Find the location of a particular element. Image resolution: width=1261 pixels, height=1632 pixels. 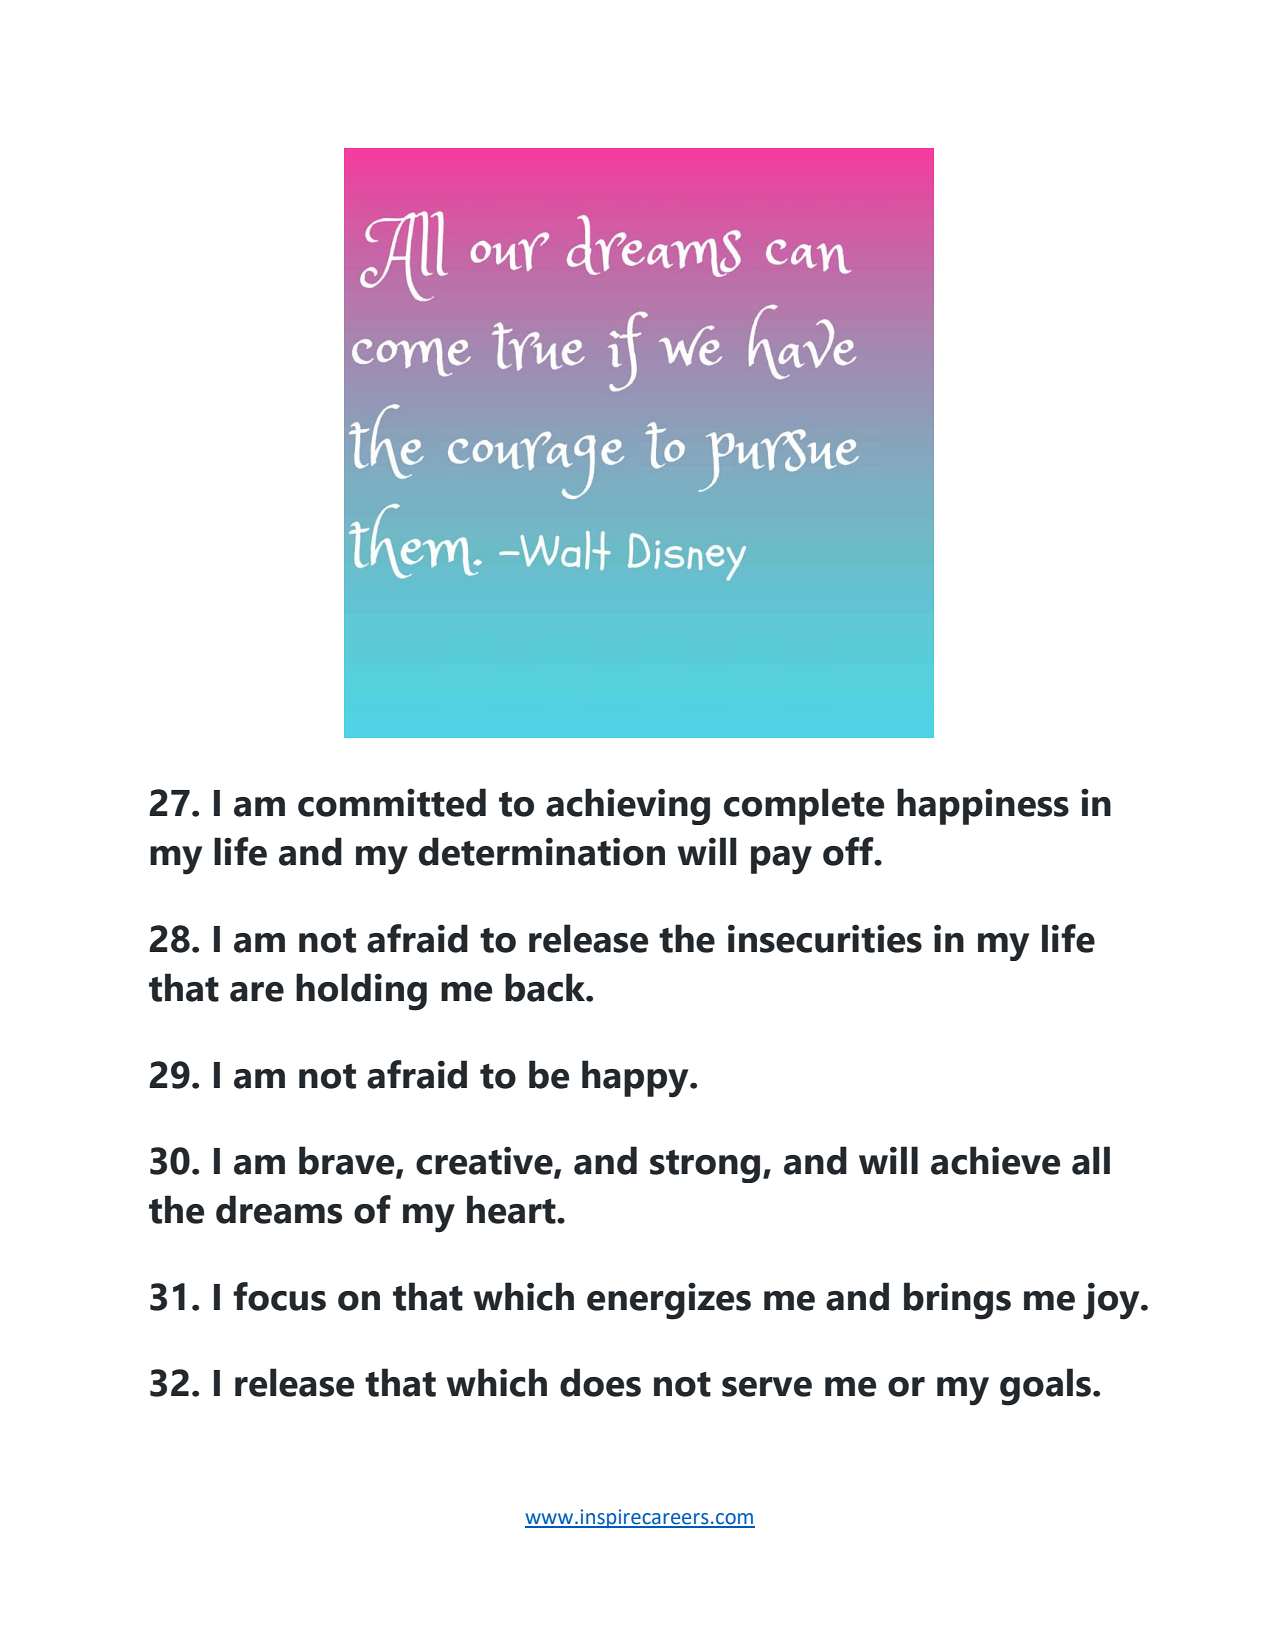

complete is located at coordinates (804, 806).
